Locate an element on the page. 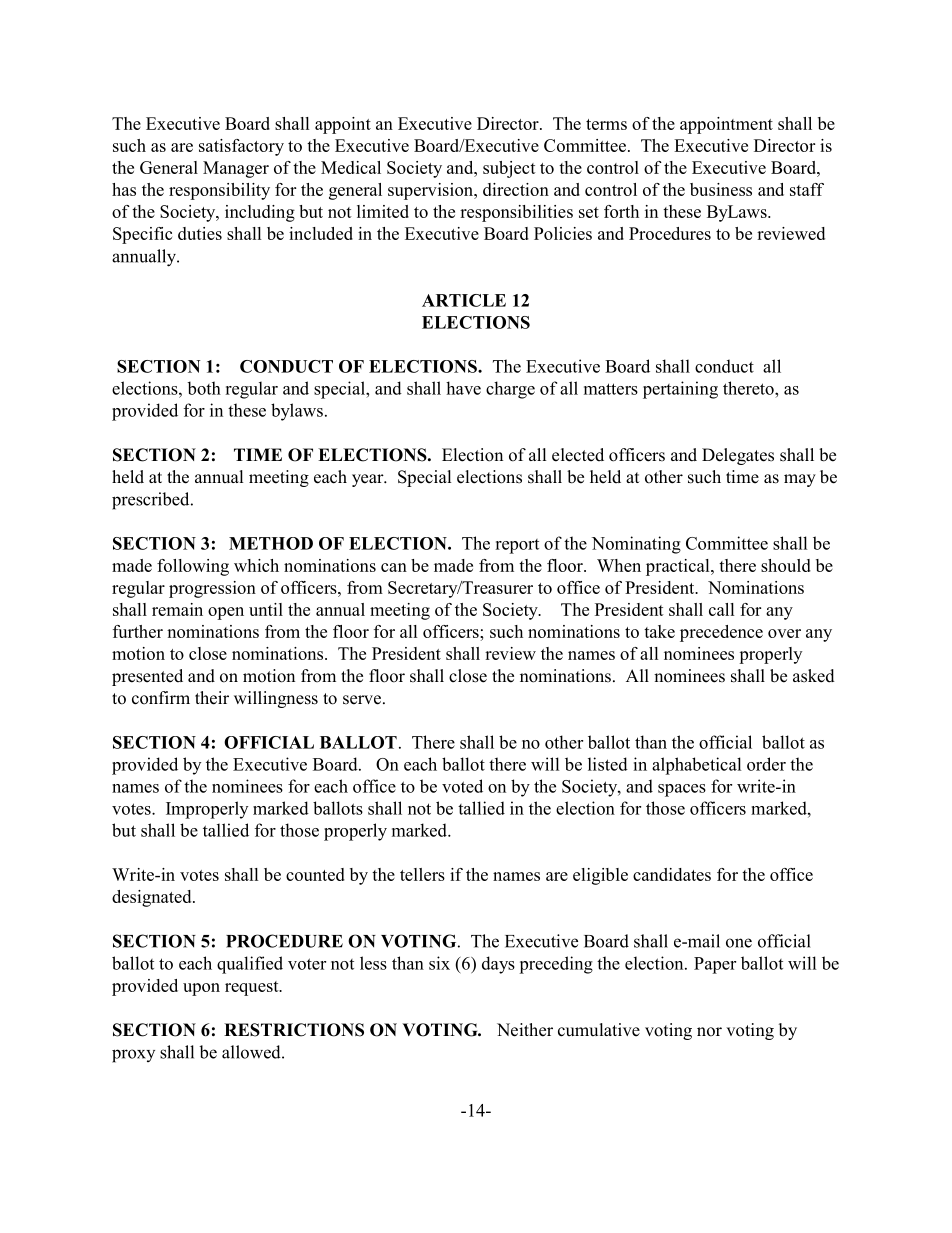  business is located at coordinates (721, 189).
